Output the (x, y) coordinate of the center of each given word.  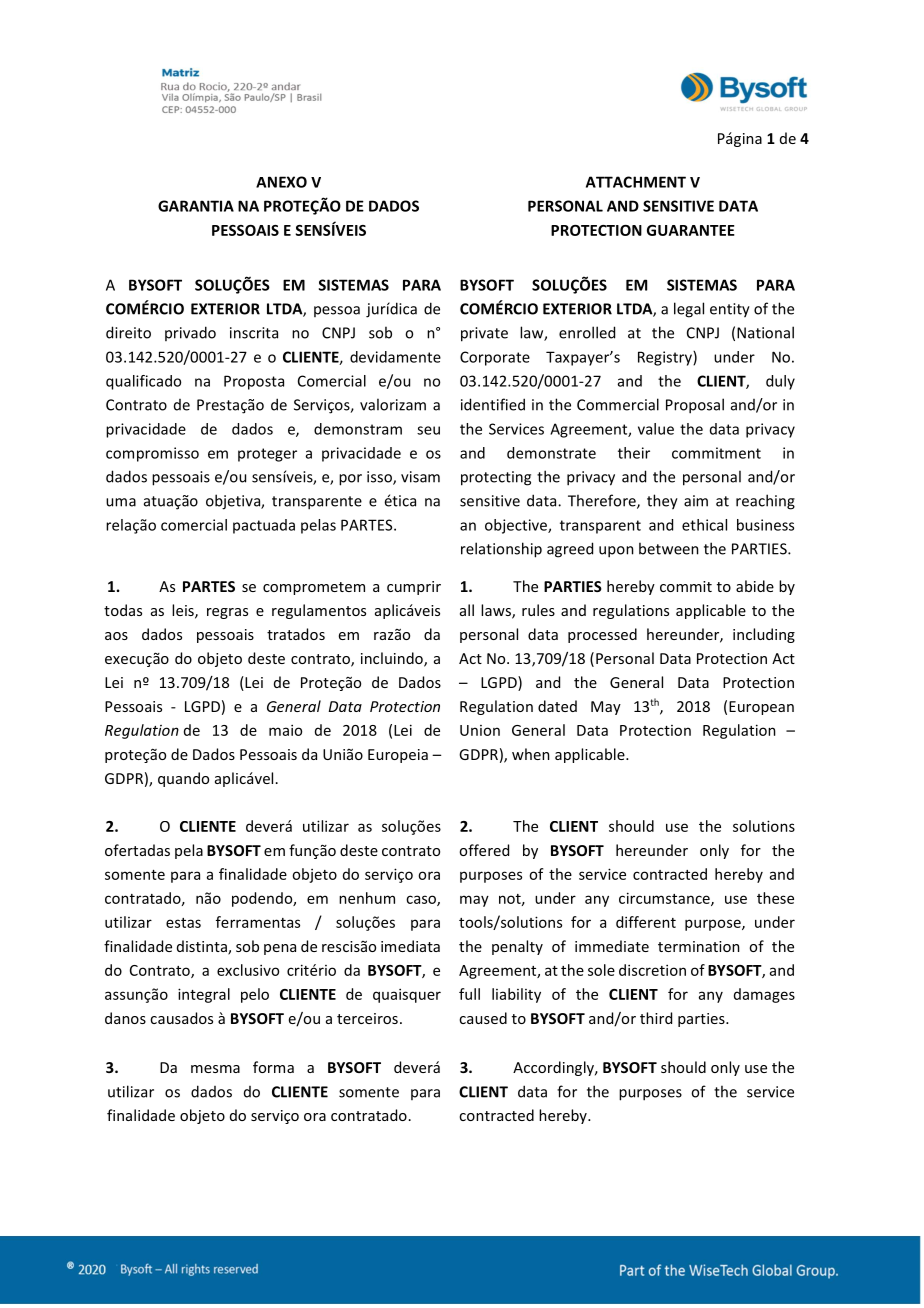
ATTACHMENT (636, 182)
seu (428, 430)
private (484, 334)
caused (483, 1018)
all (467, 610)
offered (484, 850)
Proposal (695, 406)
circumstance (665, 899)
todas (123, 610)
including (764, 635)
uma (121, 502)
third (656, 1018)
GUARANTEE (691, 230)
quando (183, 779)
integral (204, 995)
